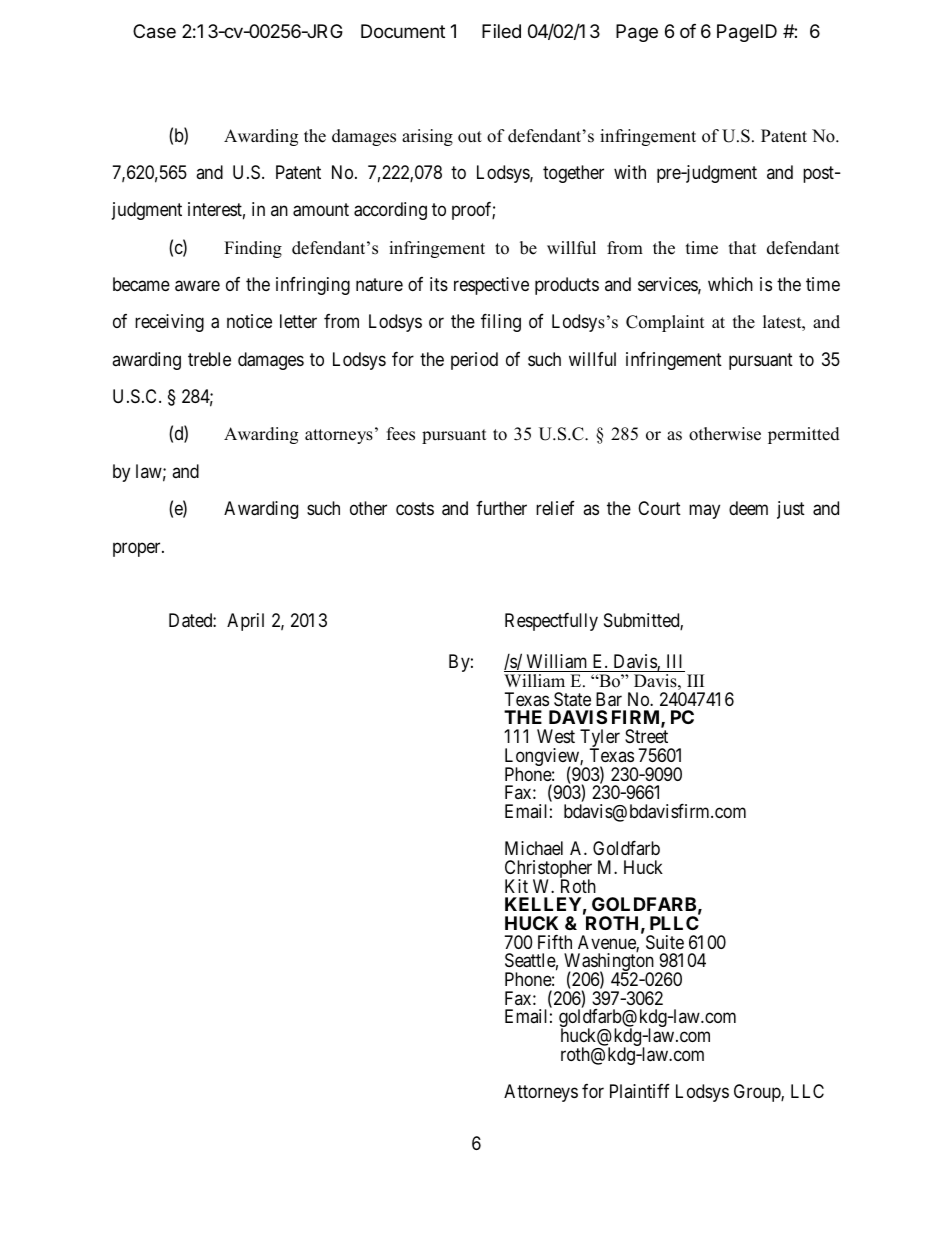 The width and height of the image is (952, 1233). I want to click on Filed, so click(501, 31).
